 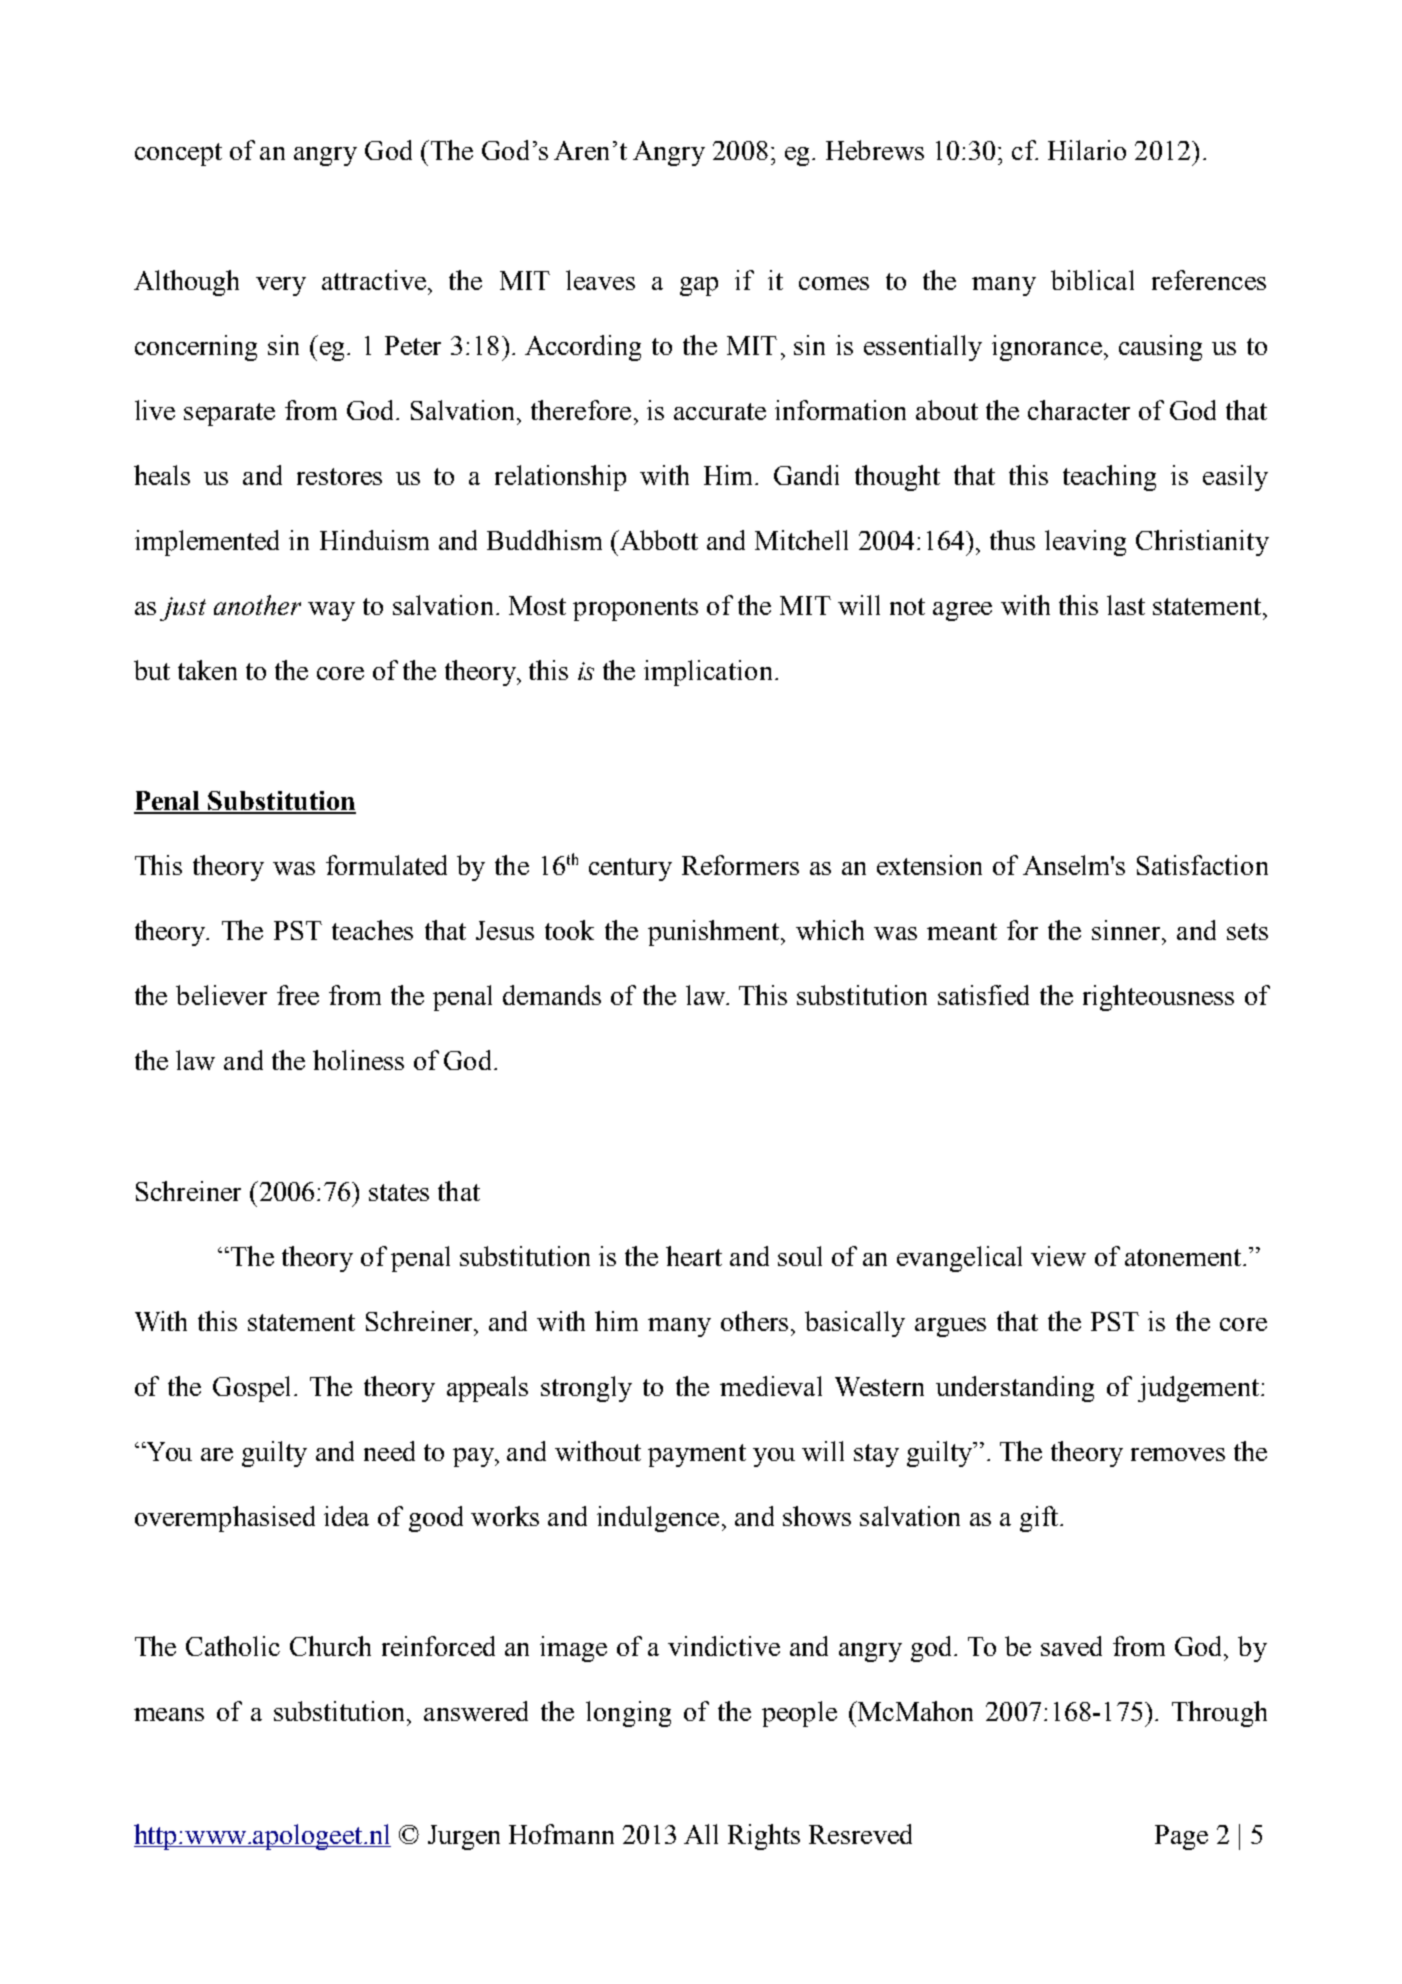 What do you see at coordinates (764, 1837) in the screenshot?
I see `Rights` at bounding box center [764, 1837].
